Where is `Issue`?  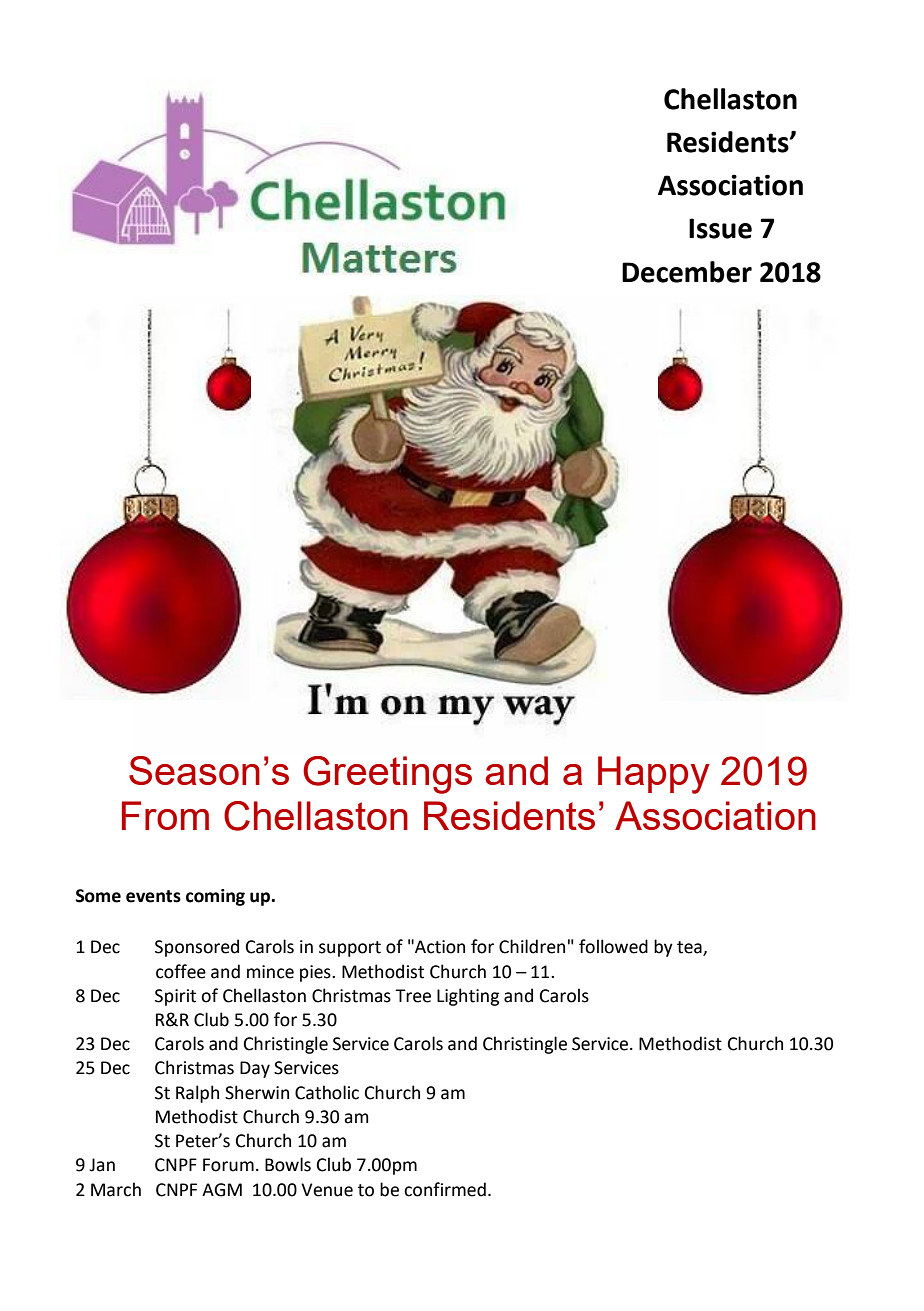
Issue is located at coordinates (720, 228).
